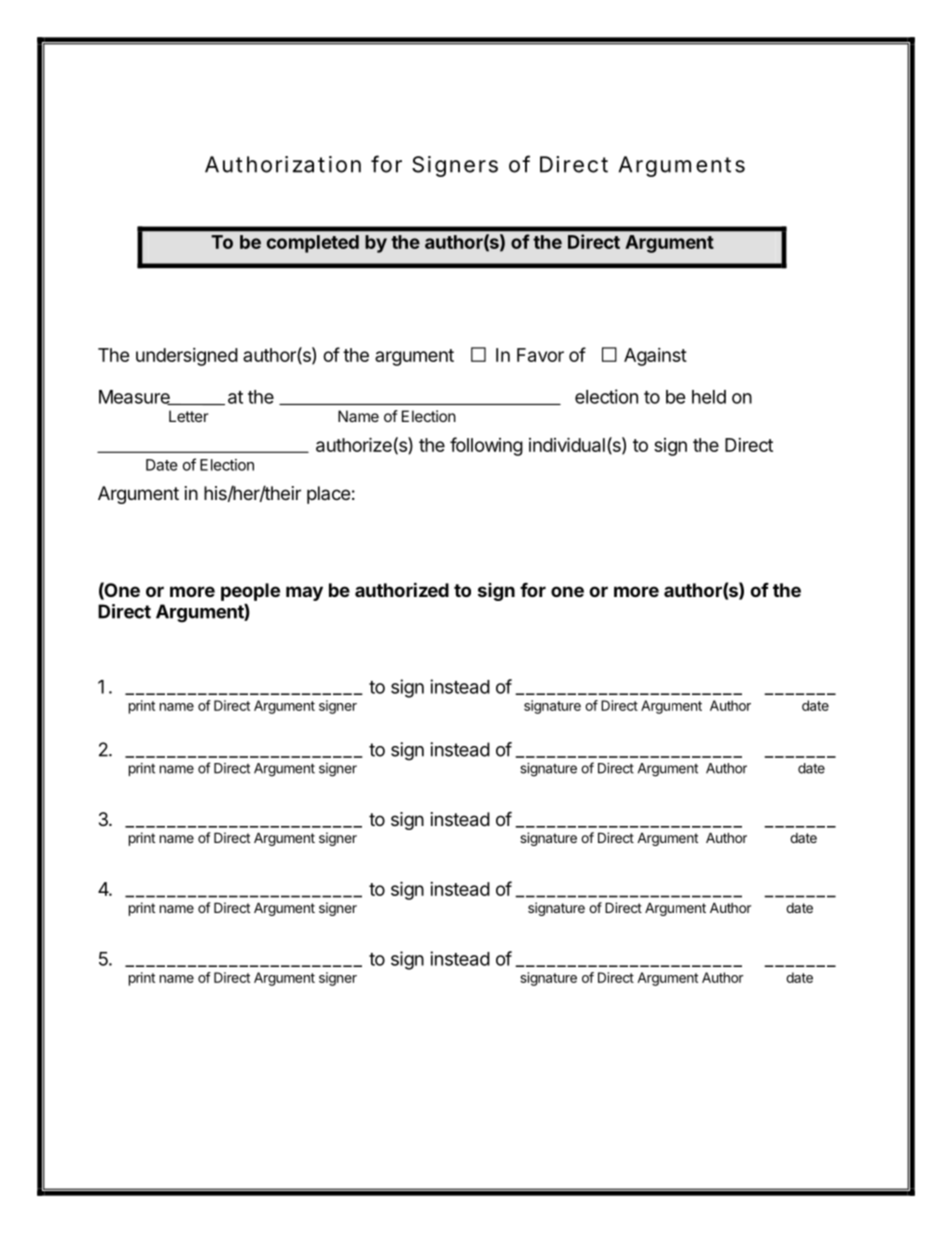 The height and width of the screenshot is (1233, 952). Describe the element at coordinates (135, 397) in the screenshot. I see `Measure` at that location.
